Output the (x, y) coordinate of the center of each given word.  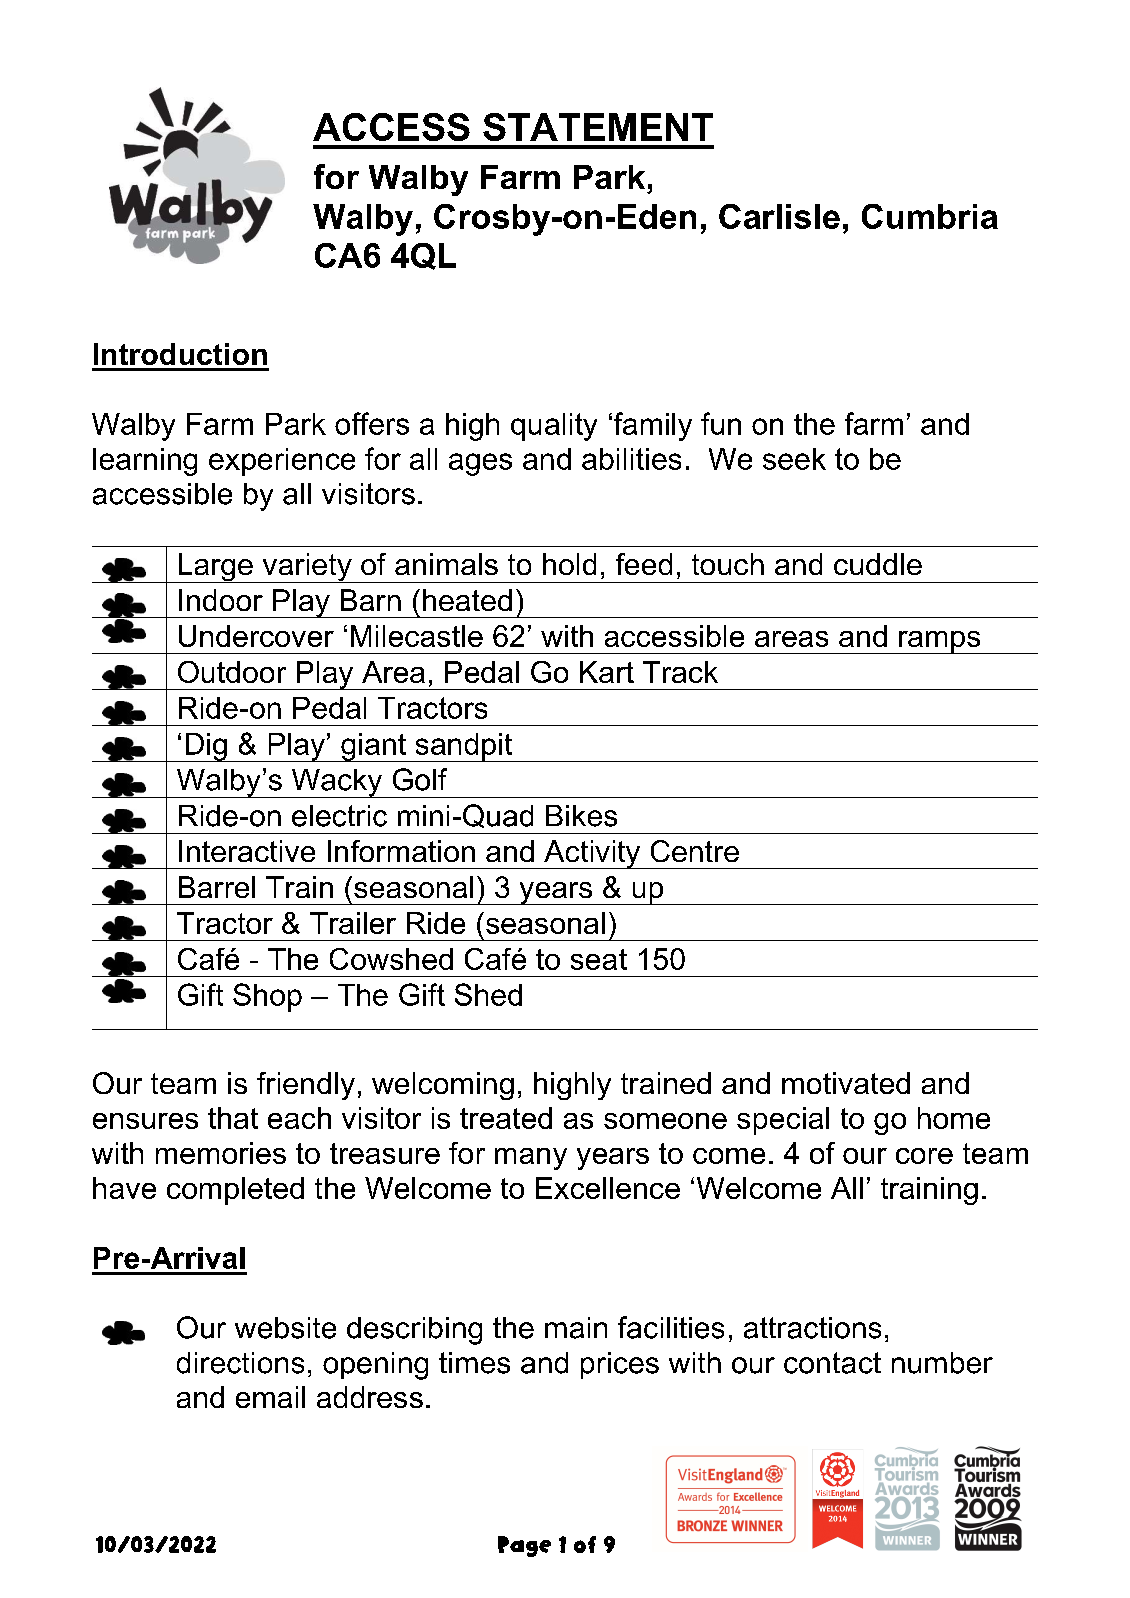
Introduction (180, 354)
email (270, 1397)
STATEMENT (598, 127)
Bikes (581, 816)
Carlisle (779, 216)
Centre (695, 851)
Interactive (247, 851)
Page (524, 1546)
